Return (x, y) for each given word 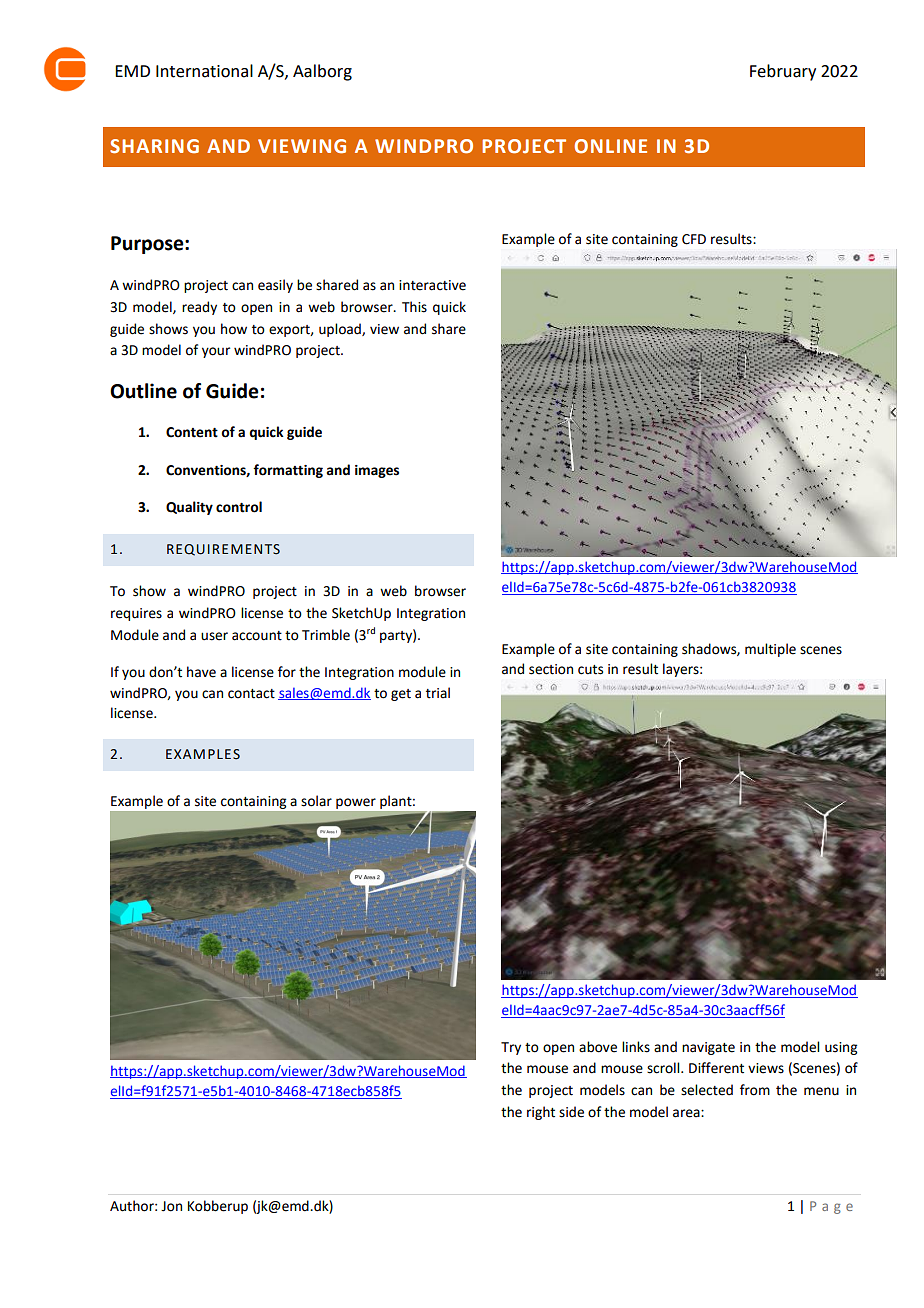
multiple (770, 650)
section (551, 669)
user (214, 636)
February (783, 72)
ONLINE (610, 146)
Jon (171, 1206)
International (204, 71)
